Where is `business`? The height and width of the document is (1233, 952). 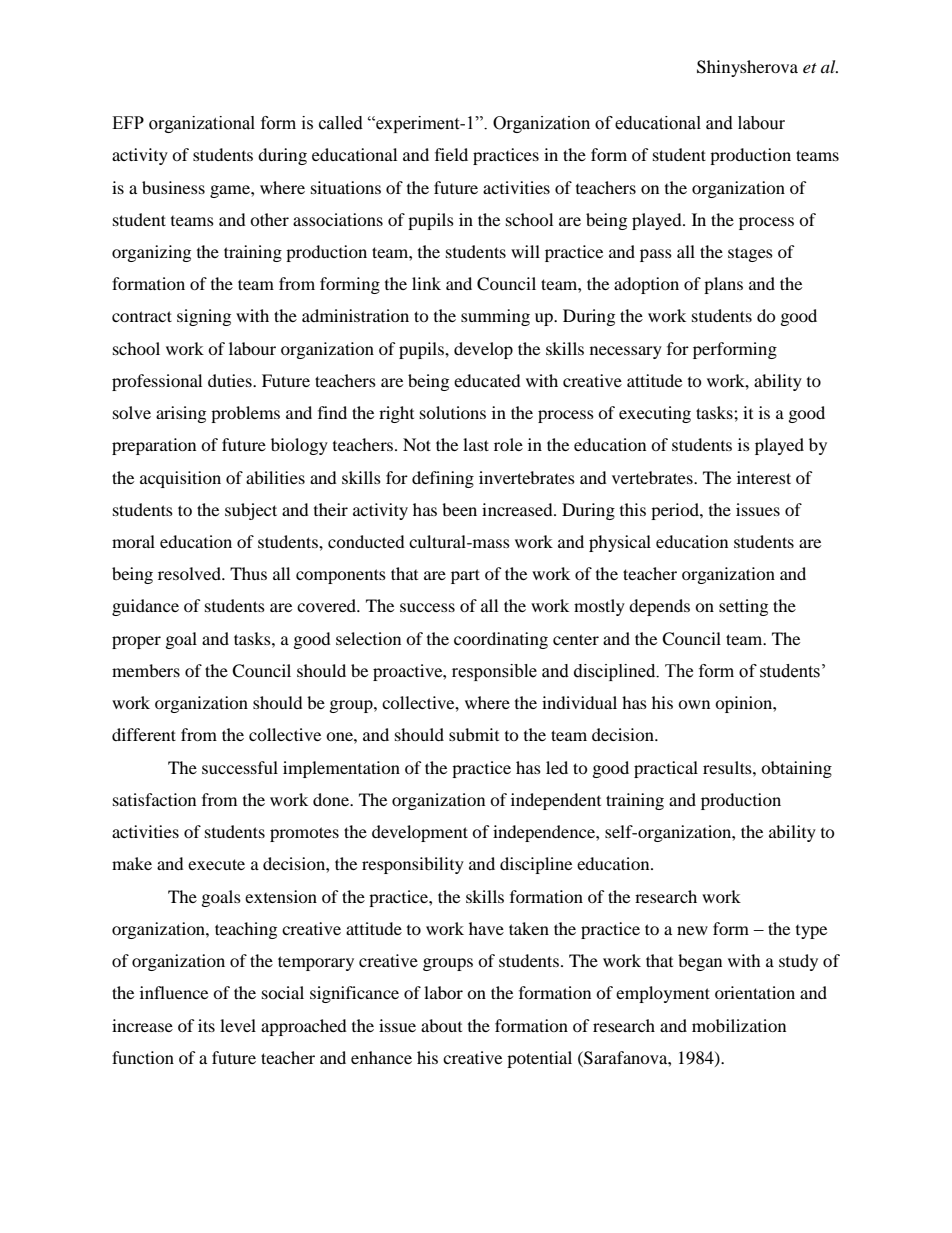
business is located at coordinates (173, 187).
